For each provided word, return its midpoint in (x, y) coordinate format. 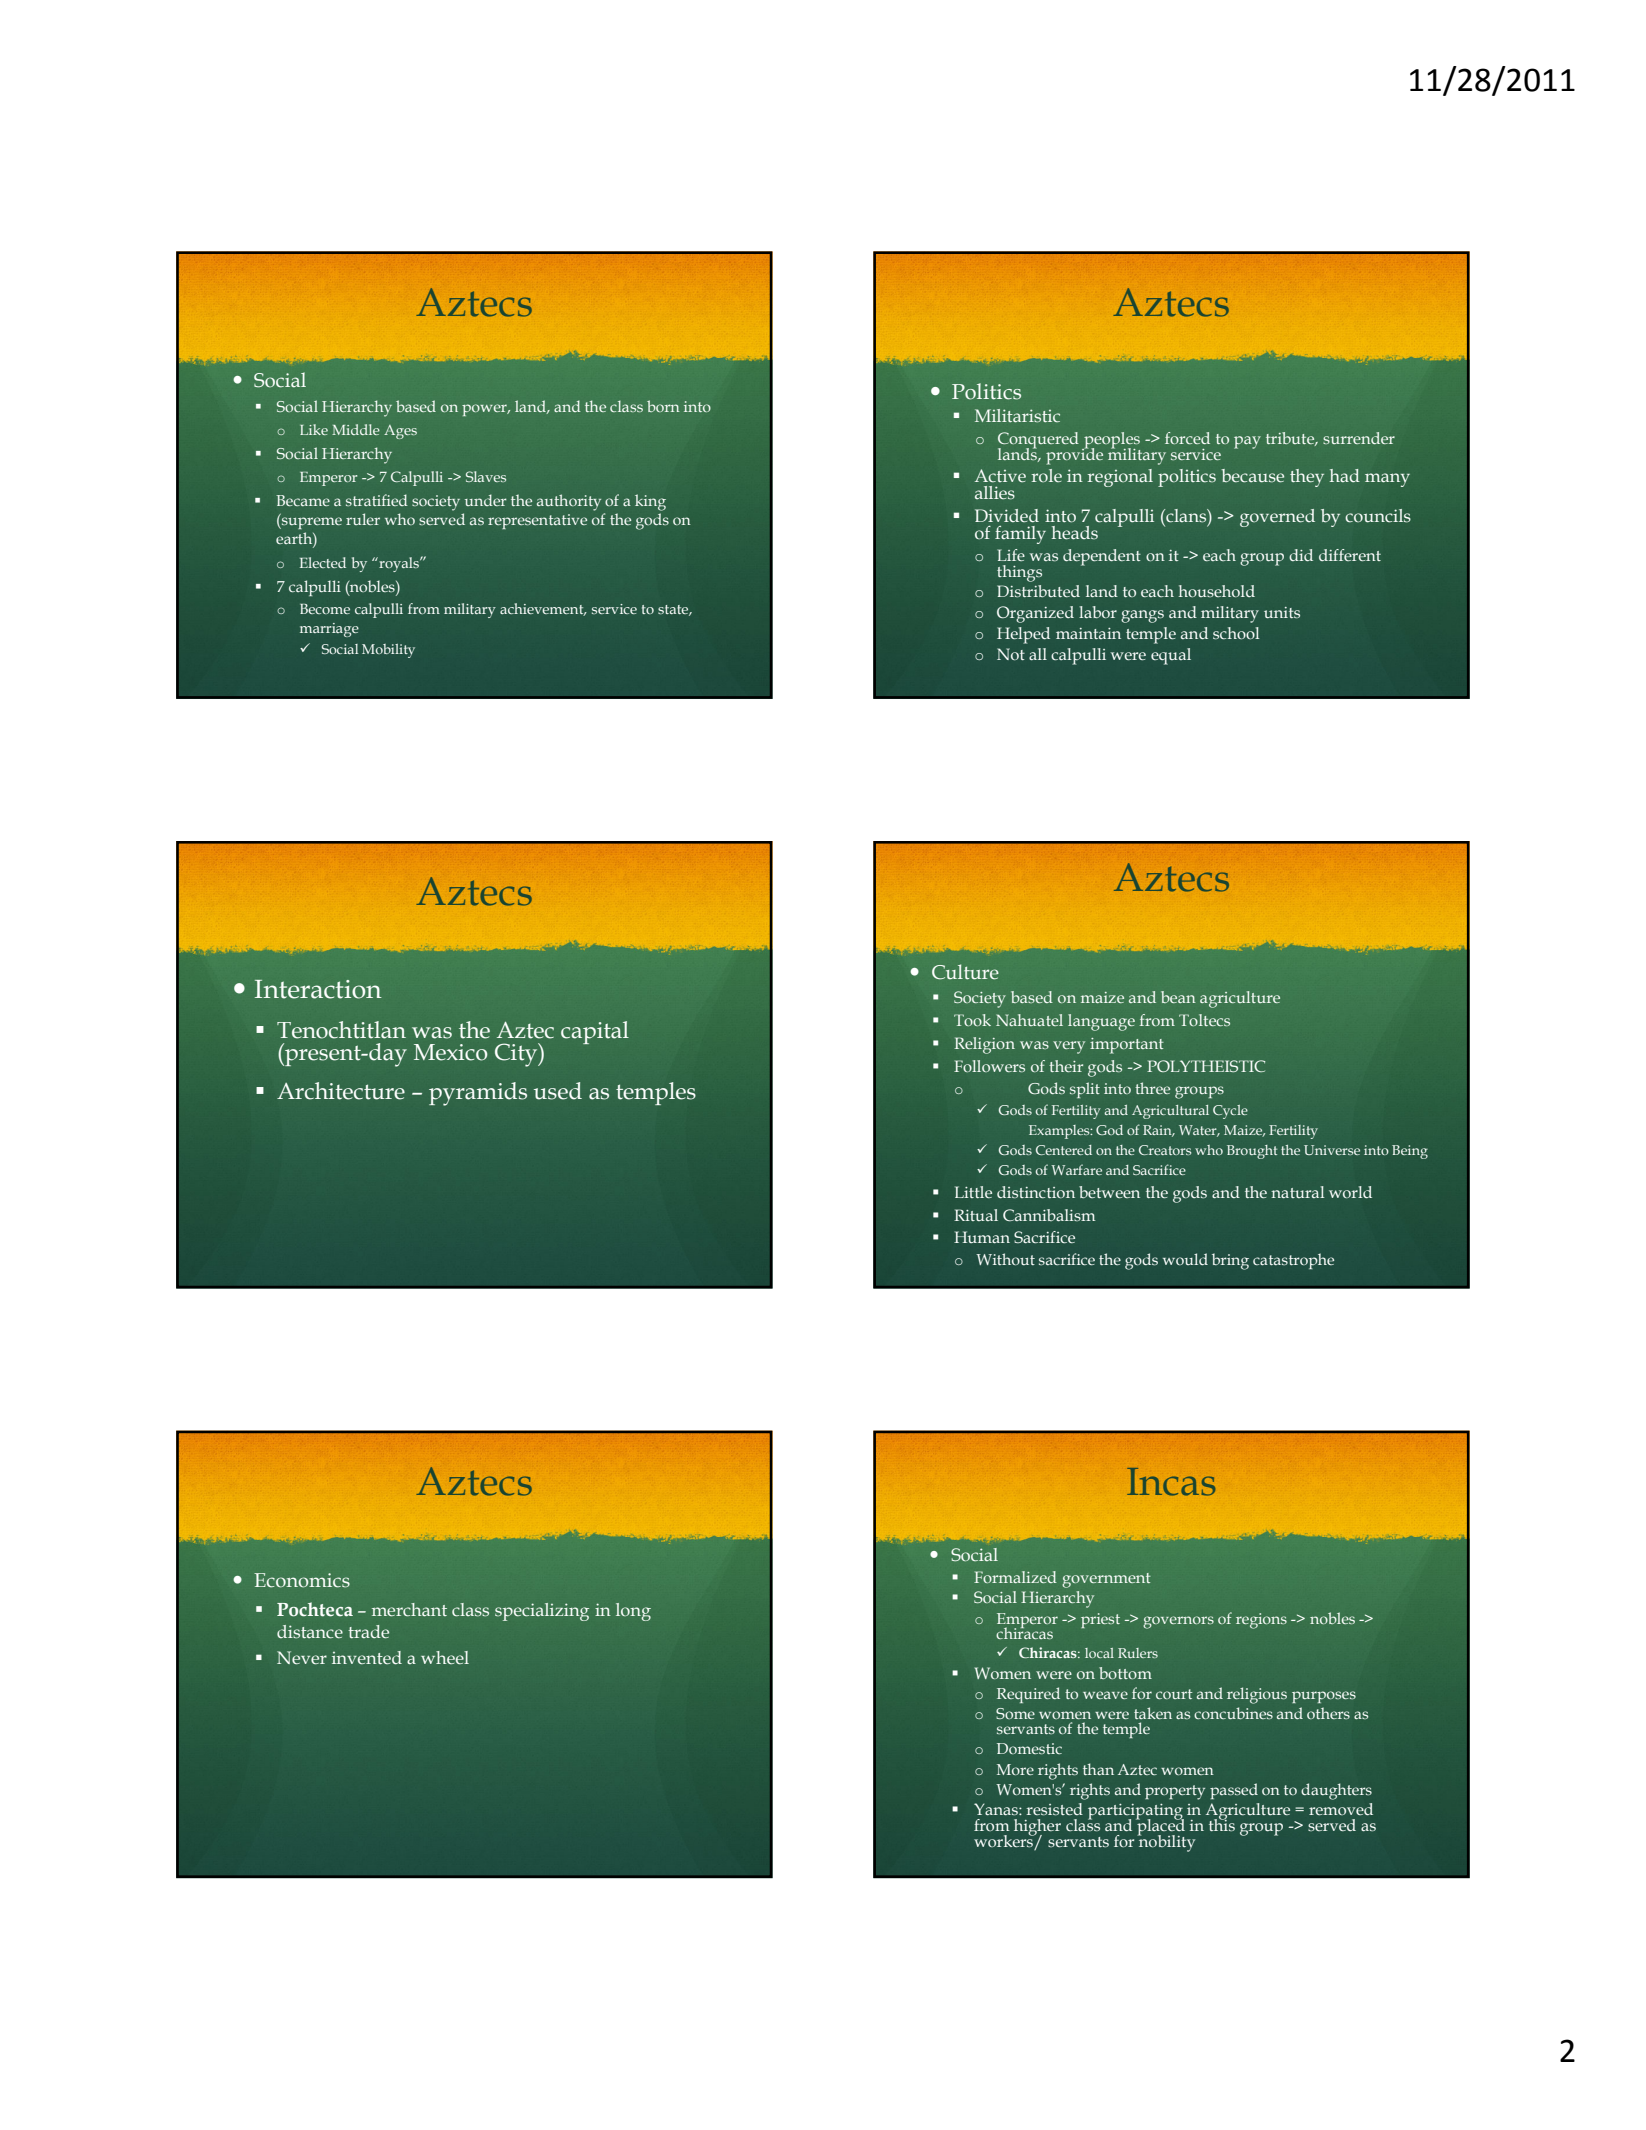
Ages (400, 432)
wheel (445, 1657)
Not (1011, 654)
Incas (1171, 1482)
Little (973, 1192)
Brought (1252, 1152)
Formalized (1015, 1577)
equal (1171, 656)
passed (1234, 1791)
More (1015, 1769)
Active (1000, 476)
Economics (302, 1580)
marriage (329, 630)
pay (1247, 442)
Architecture (341, 1091)
